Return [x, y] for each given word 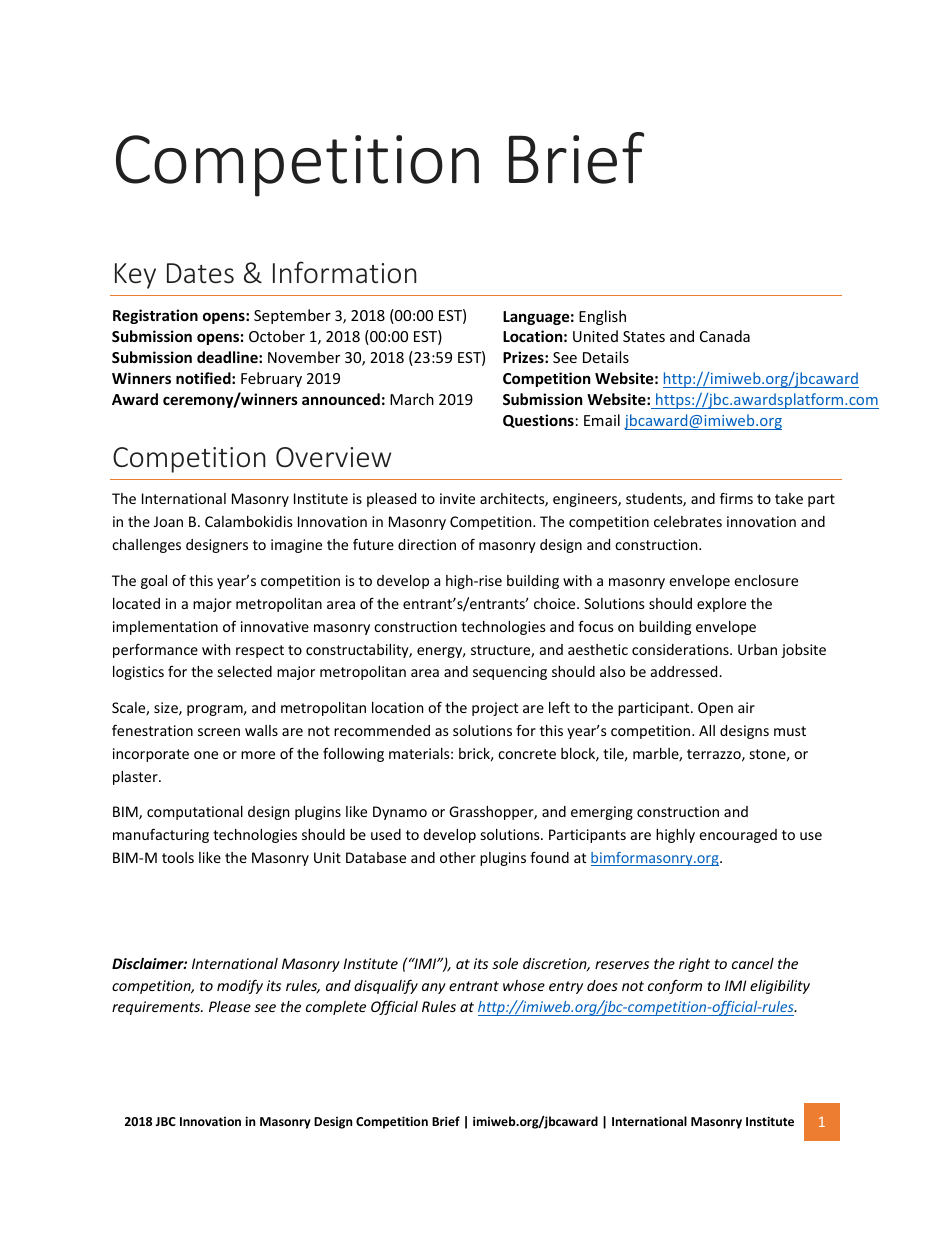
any [434, 988]
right [694, 965]
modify [240, 986]
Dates [200, 273]
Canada [725, 336]
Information [345, 272]
